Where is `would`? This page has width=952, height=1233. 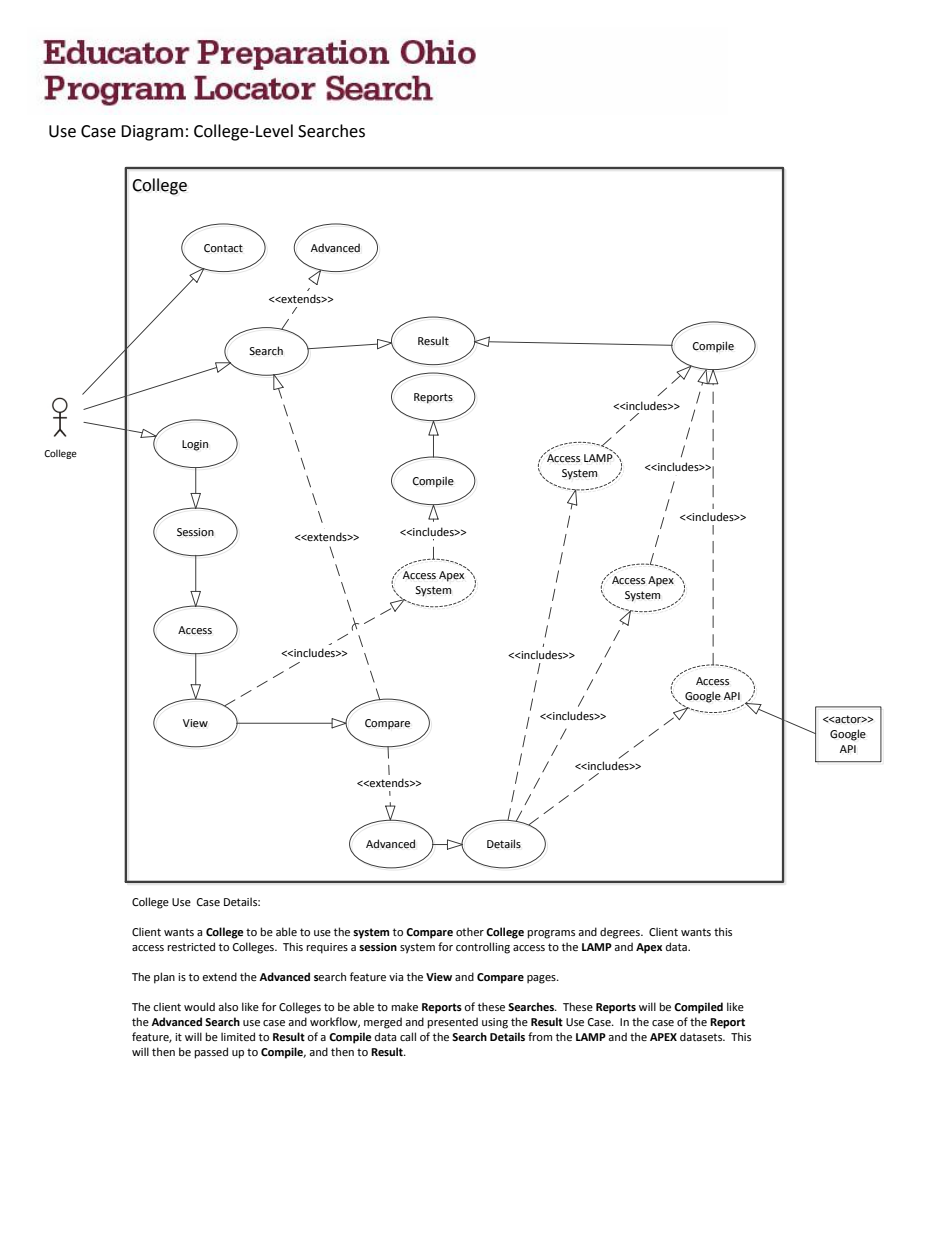 would is located at coordinates (199, 1006).
